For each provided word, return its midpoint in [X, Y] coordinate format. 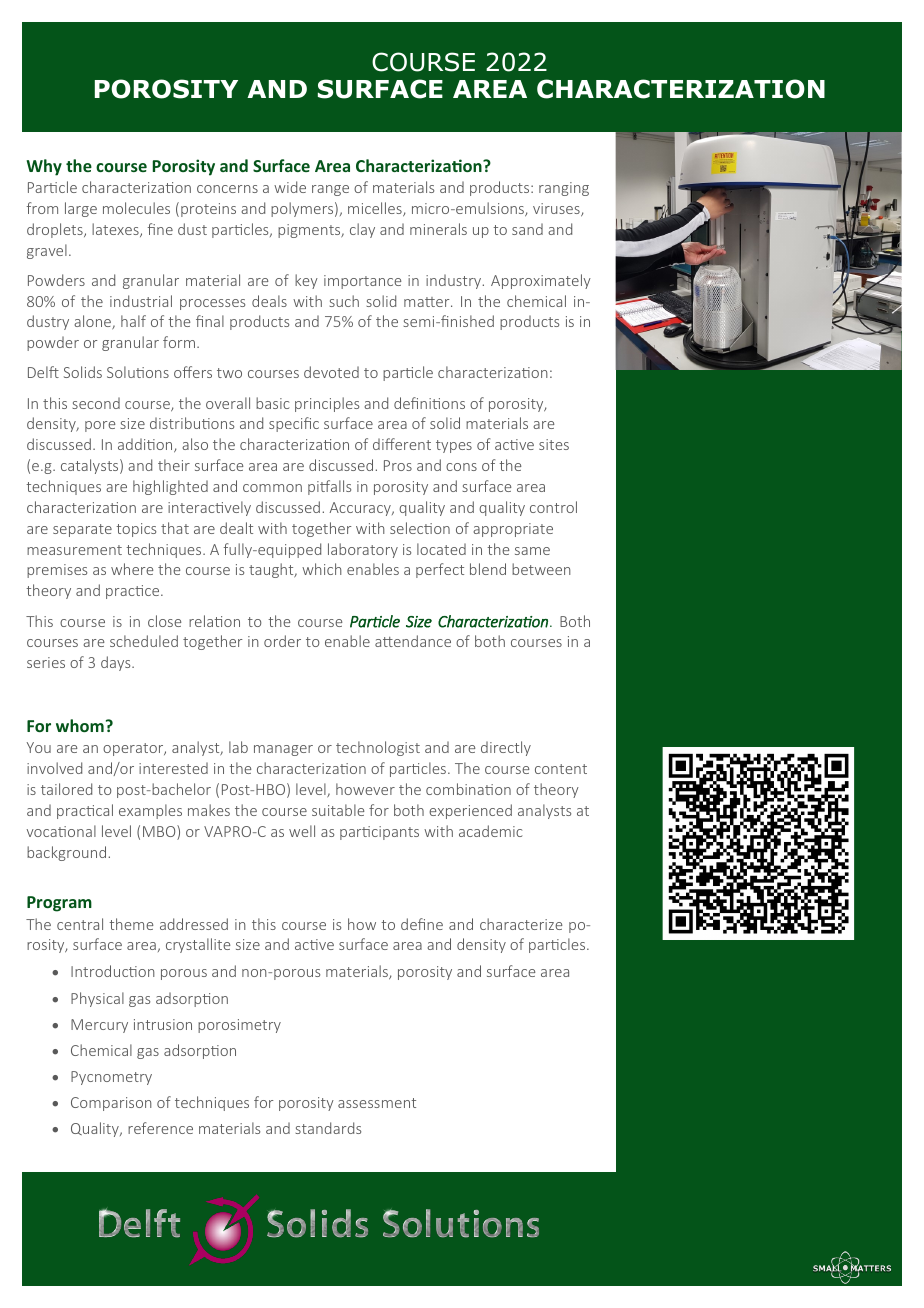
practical [85, 811]
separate [82, 530]
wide [290, 187]
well [302, 831]
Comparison [111, 1104]
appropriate [513, 530]
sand [527, 229]
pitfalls [329, 487]
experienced [470, 811]
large [81, 209]
